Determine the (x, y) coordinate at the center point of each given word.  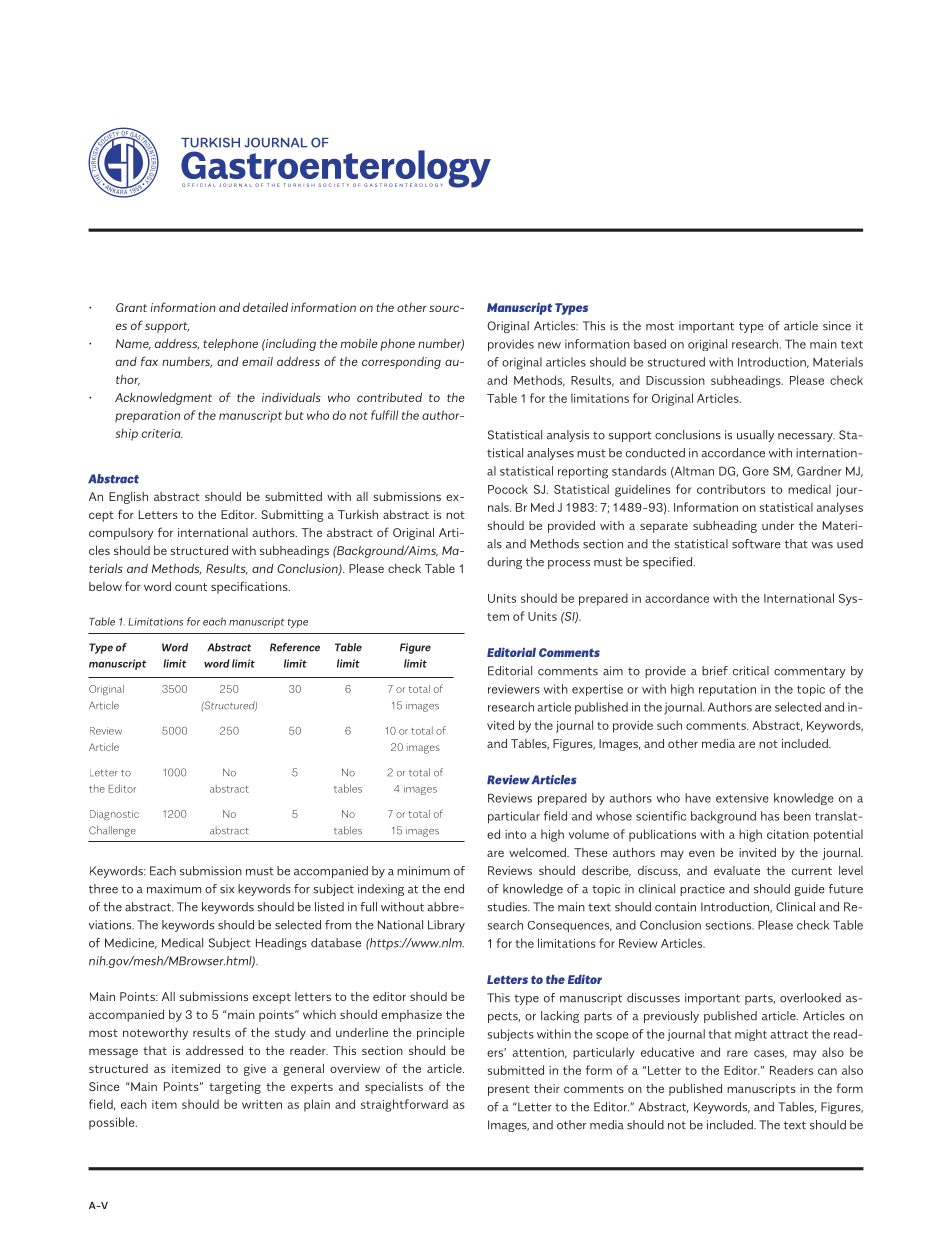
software (756, 544)
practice (702, 890)
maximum (174, 889)
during (504, 563)
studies (508, 907)
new (549, 345)
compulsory (121, 534)
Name (133, 344)
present (509, 1090)
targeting (235, 1088)
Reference (295, 647)
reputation (727, 690)
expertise (597, 690)
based (650, 344)
